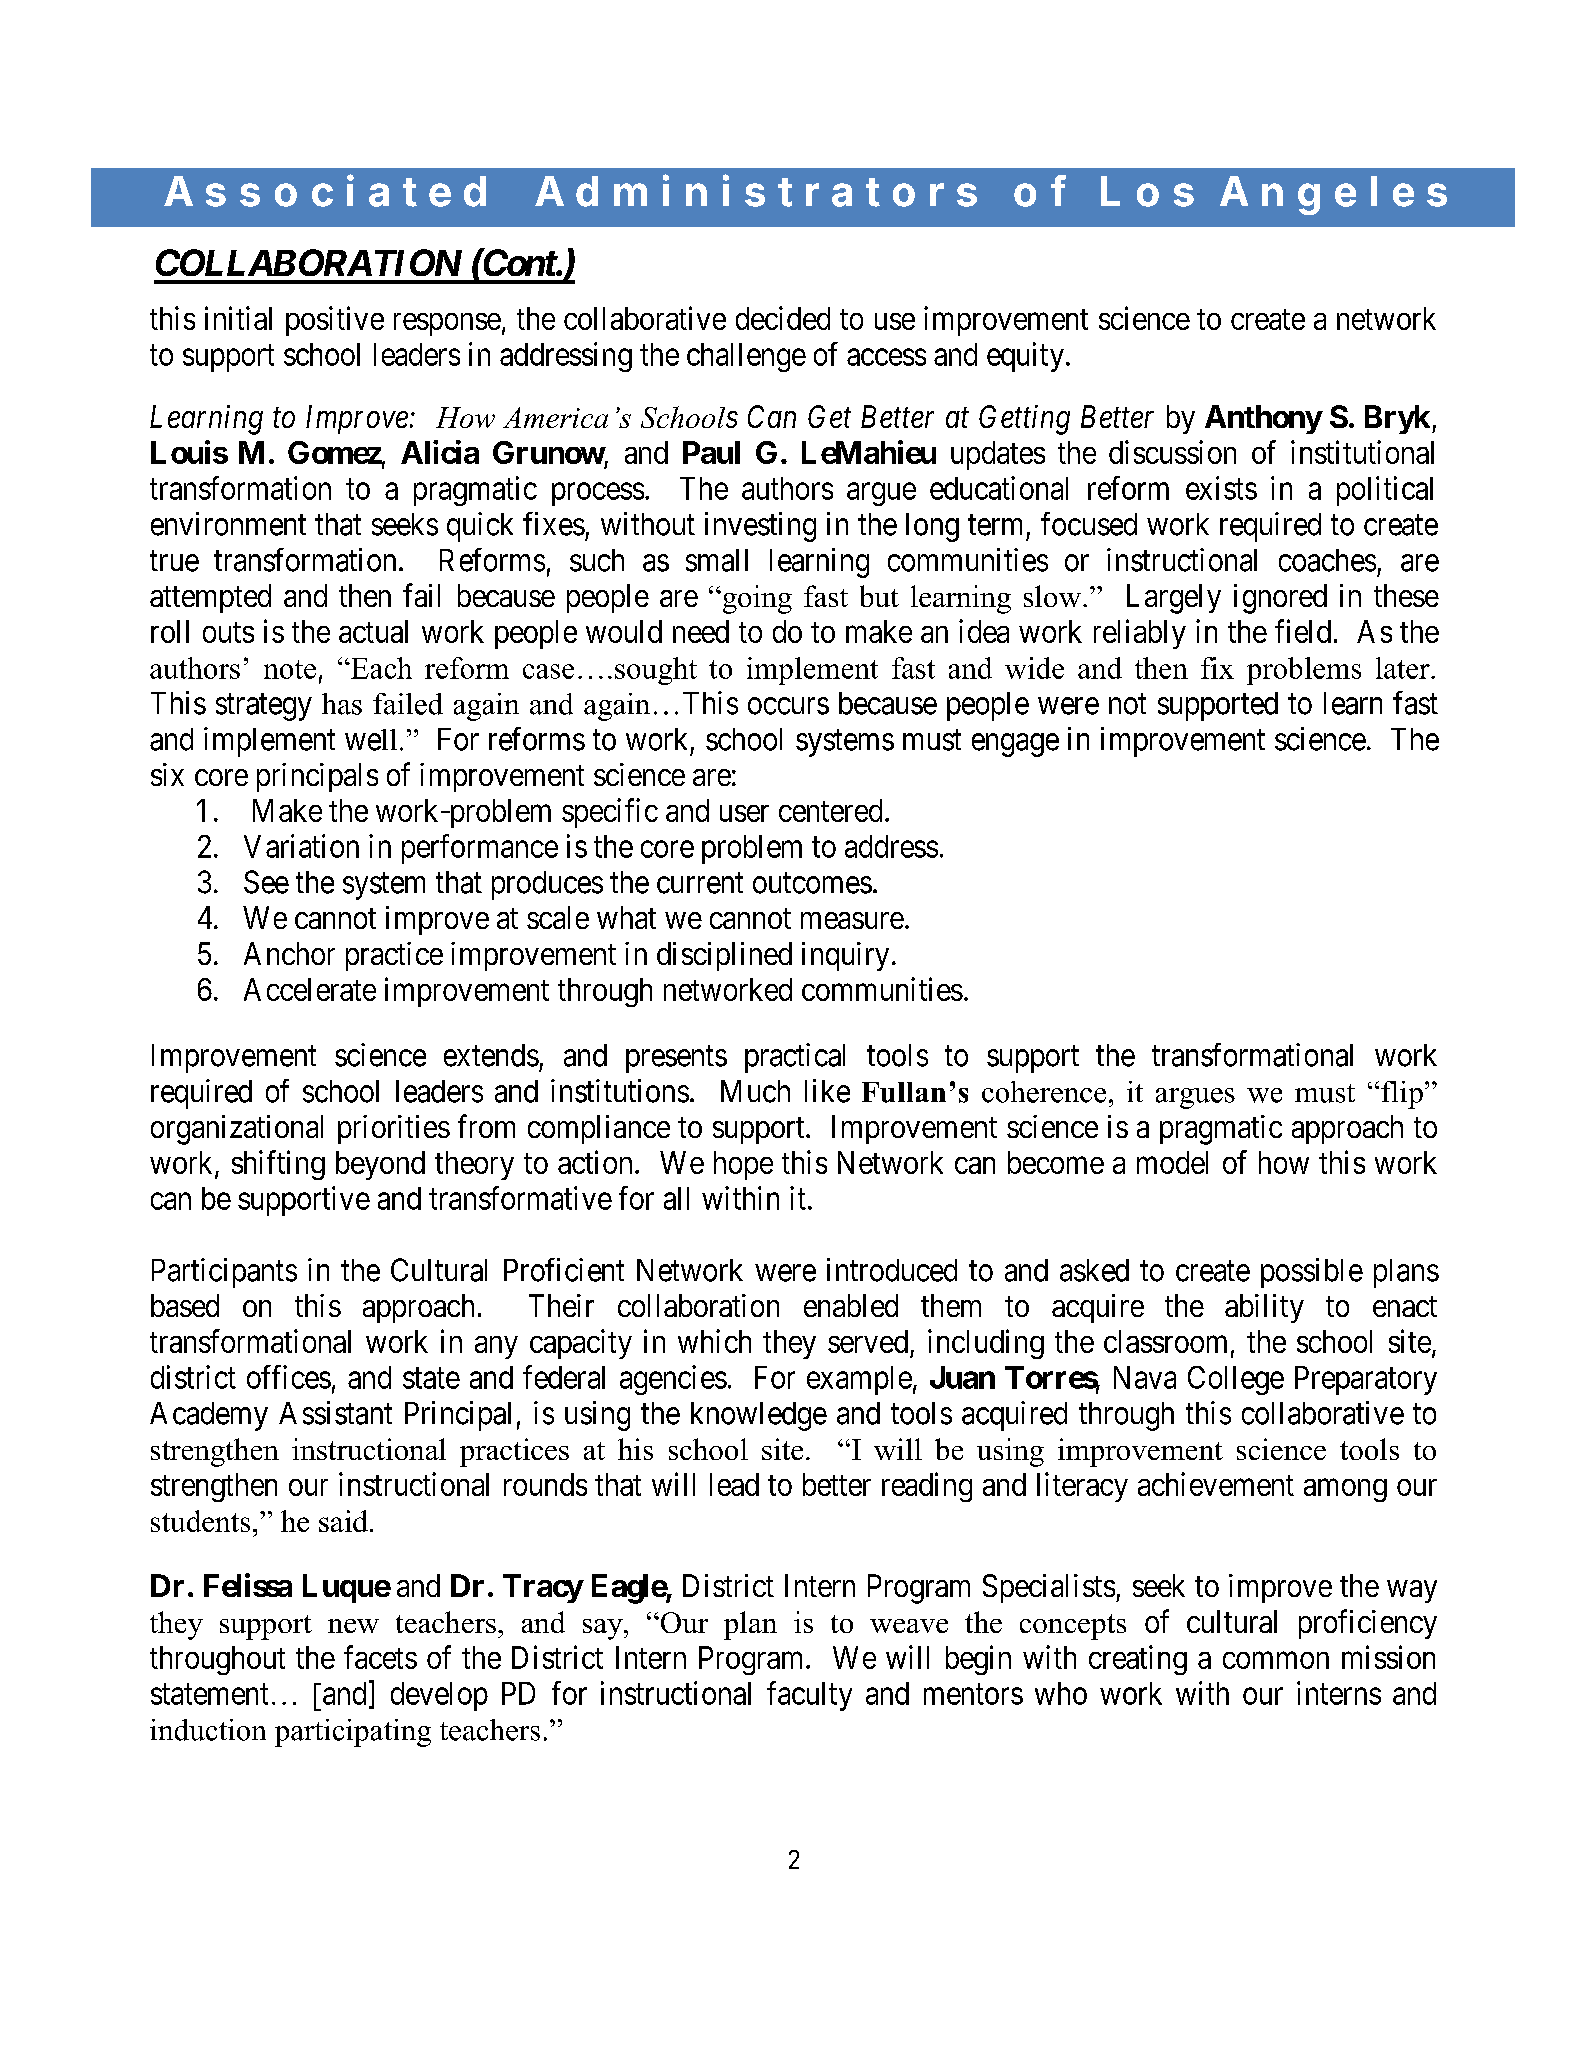 This screenshot has width=1587, height=2054. Describe the element at coordinates (746, 357) in the screenshot. I see `challenge` at that location.
